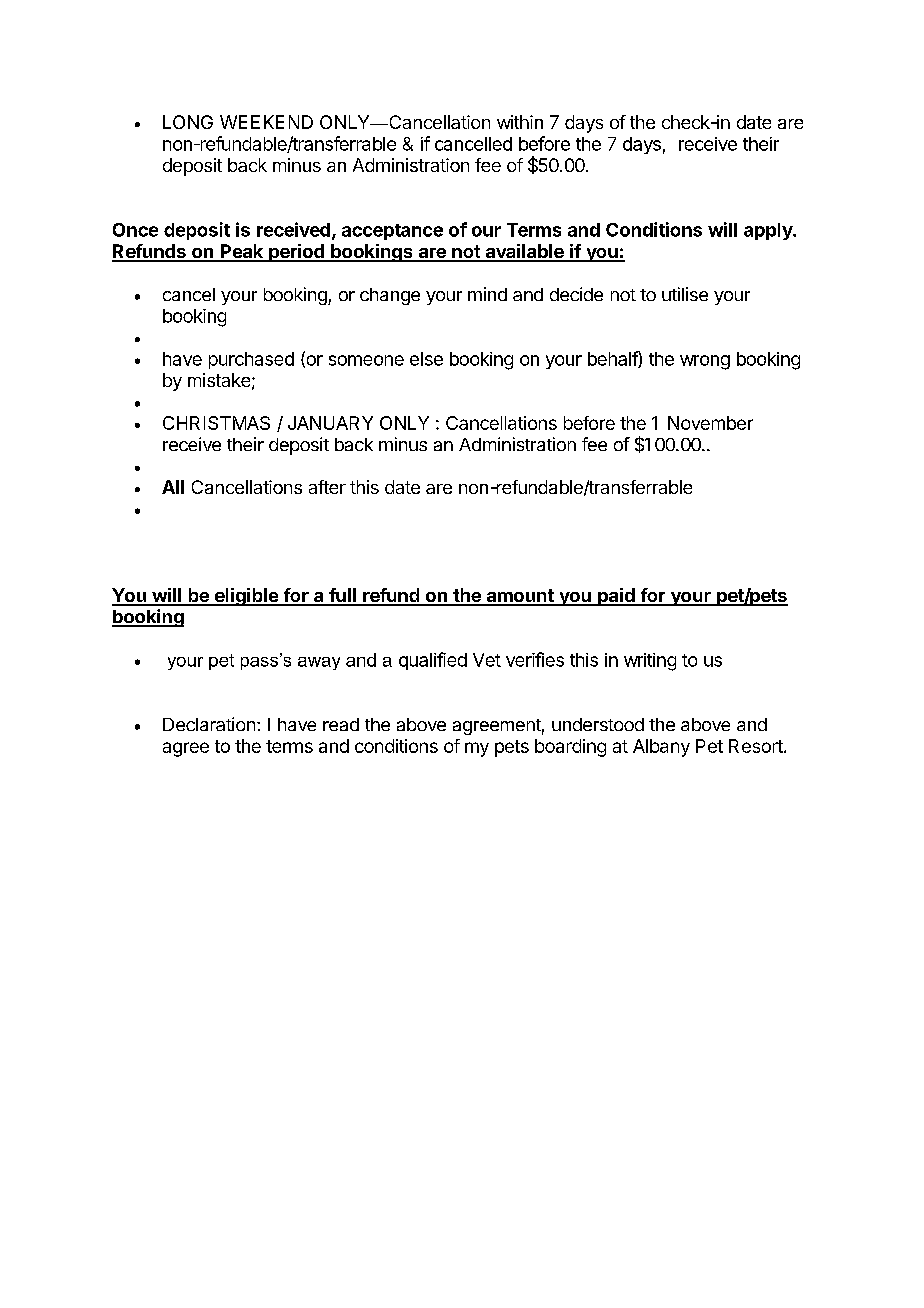 This screenshot has height=1308, width=924. What do you see at coordinates (520, 597) in the screenshot?
I see `amount` at bounding box center [520, 597].
